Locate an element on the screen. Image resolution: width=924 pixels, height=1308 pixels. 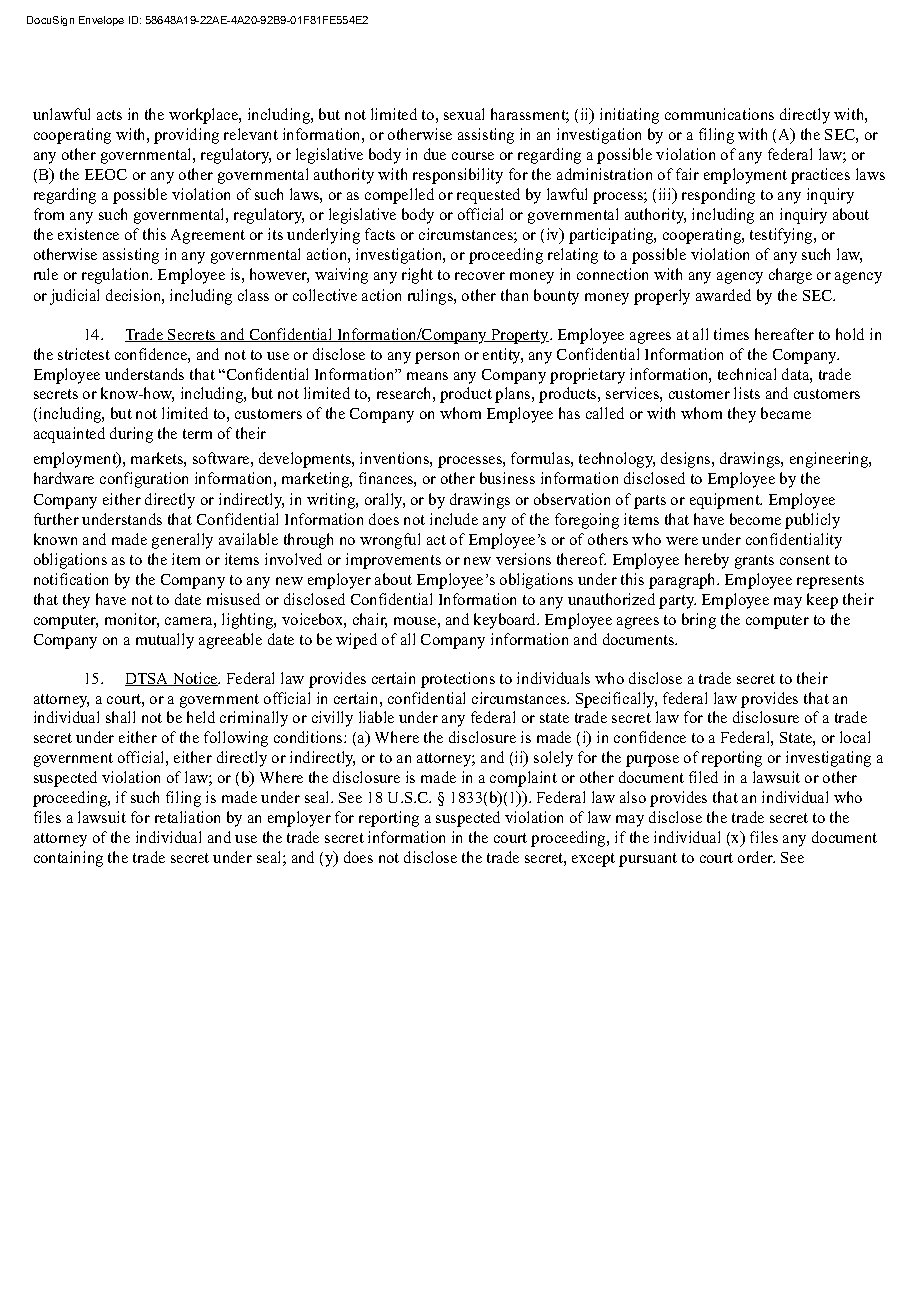
communications is located at coordinates (719, 114).
